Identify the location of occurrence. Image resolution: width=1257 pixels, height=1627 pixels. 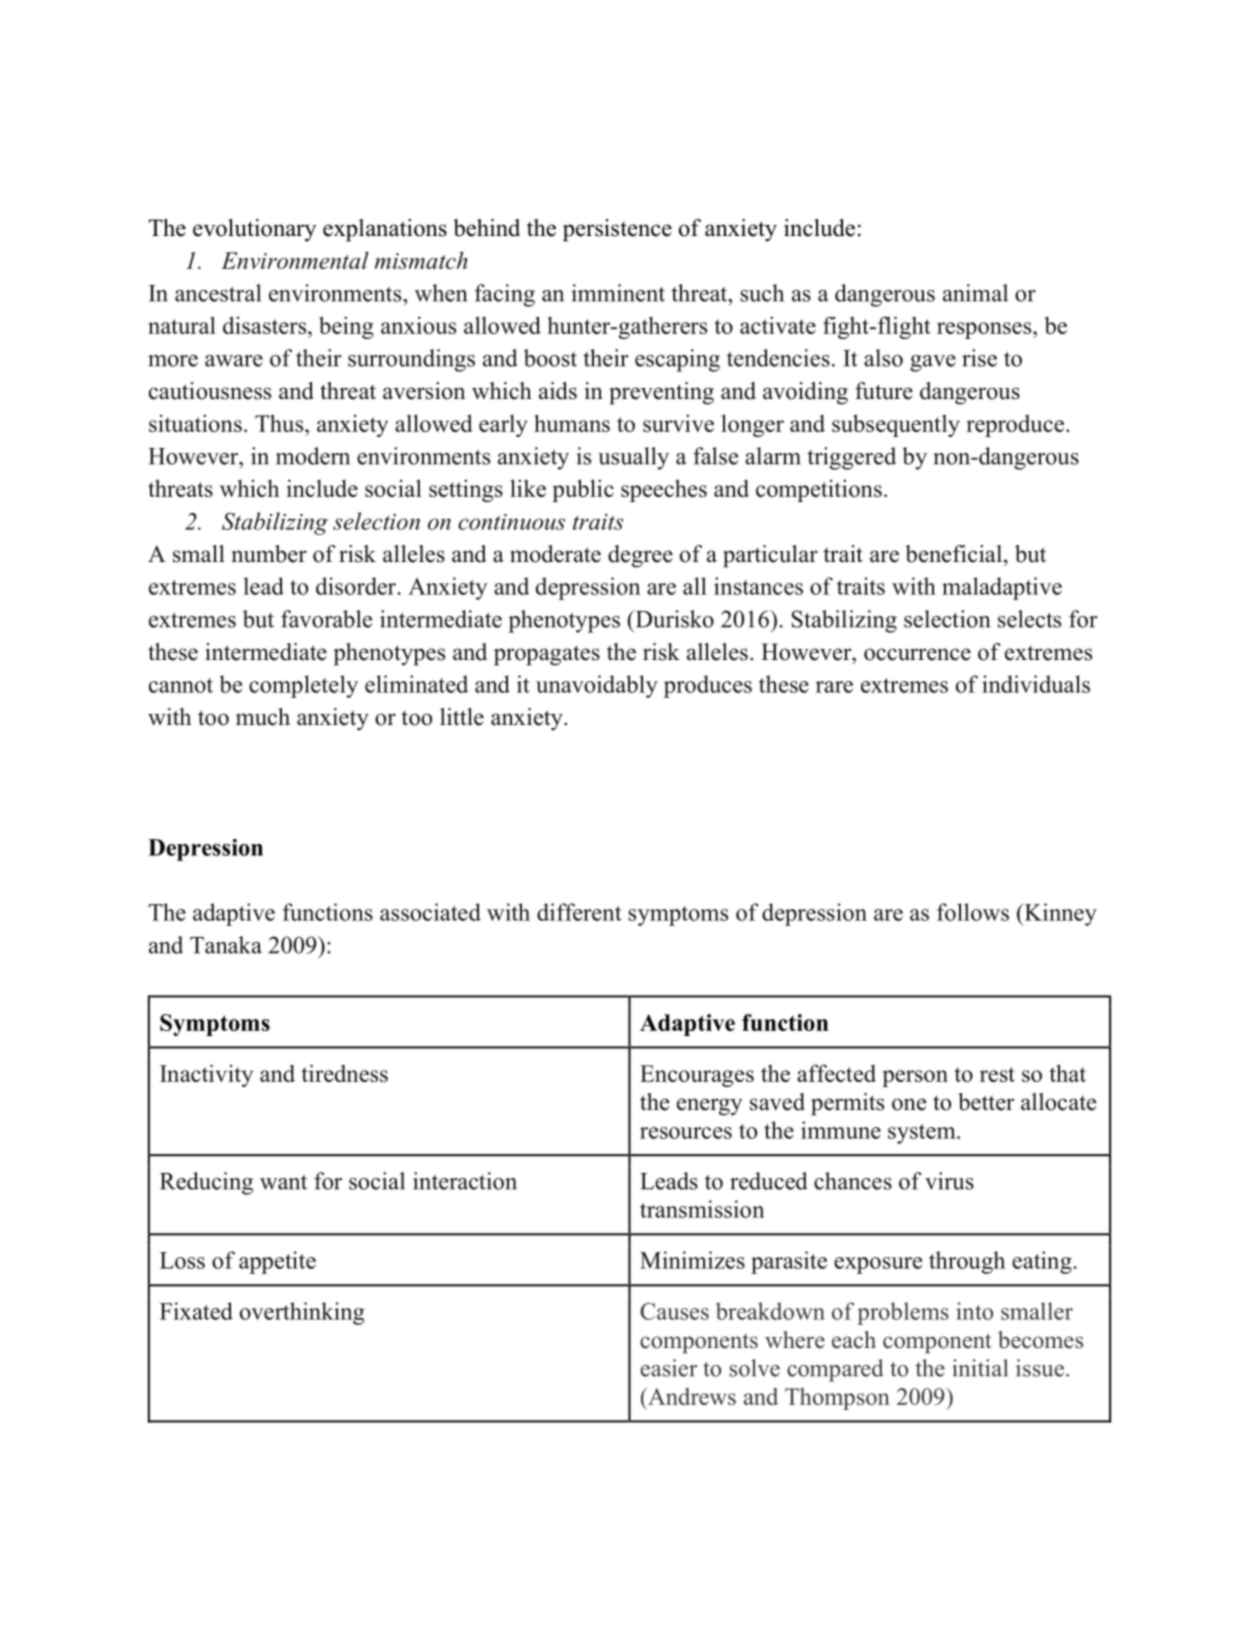
(917, 654).
